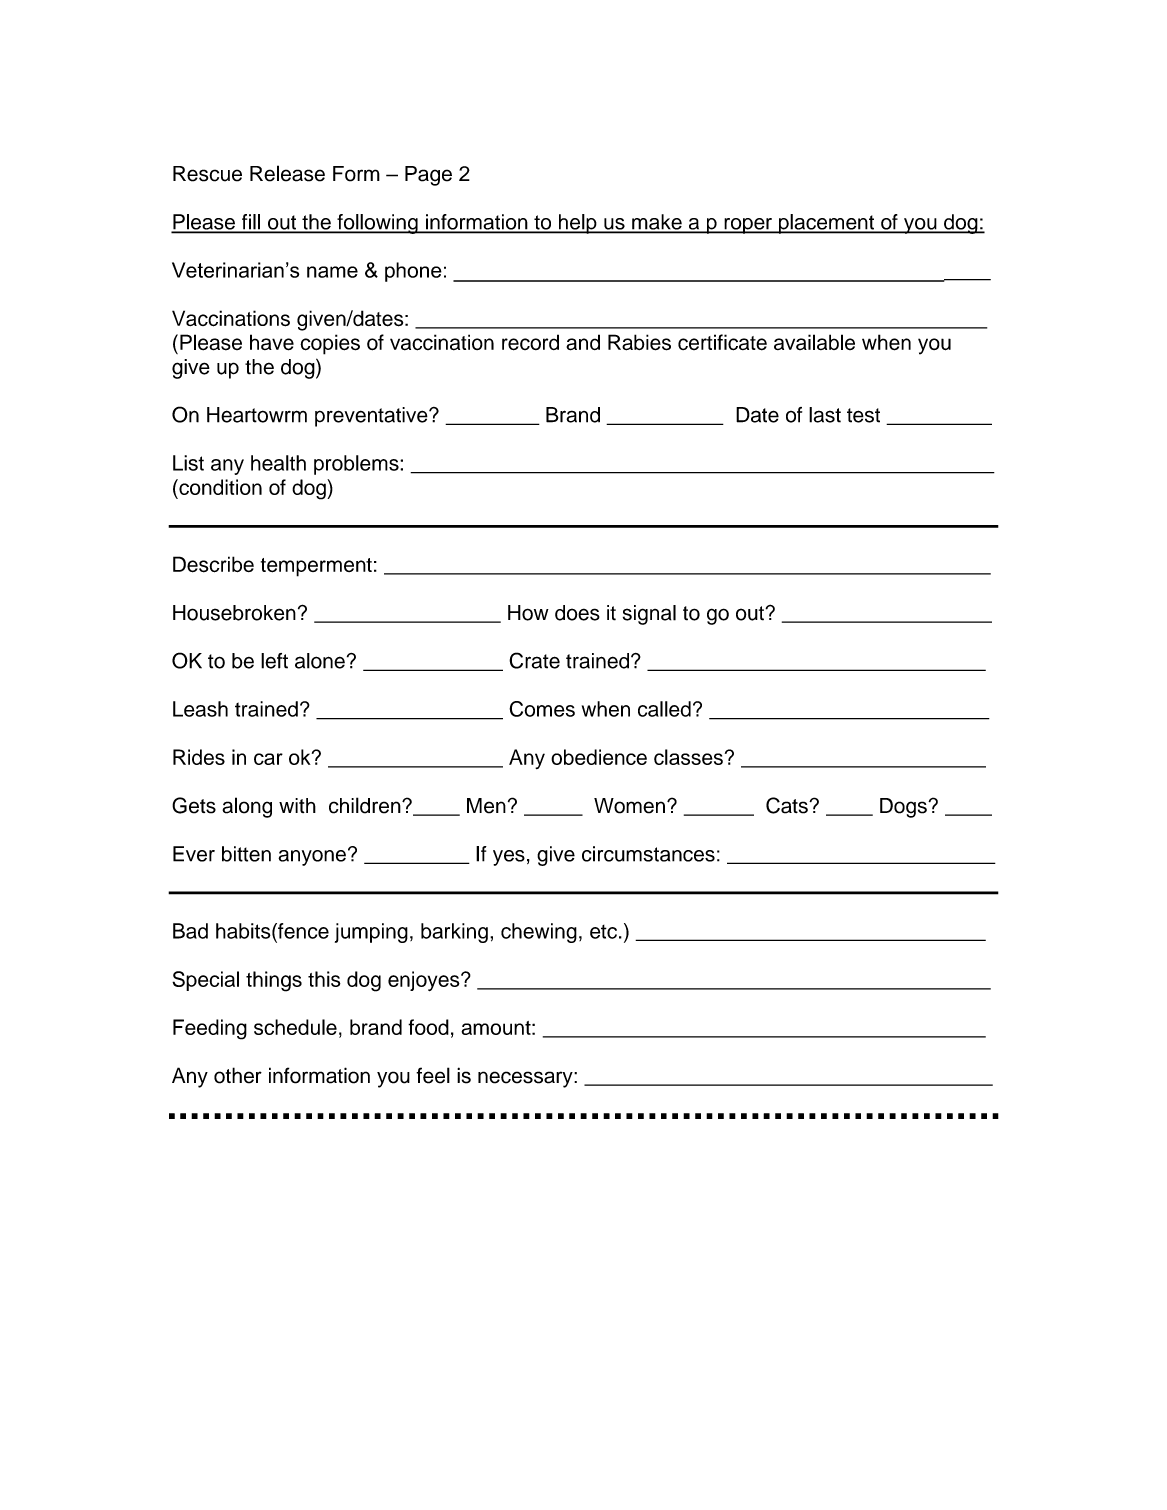 This page has height=1510, width=1167. Describe the element at coordinates (530, 342) in the page. I see `record` at that location.
